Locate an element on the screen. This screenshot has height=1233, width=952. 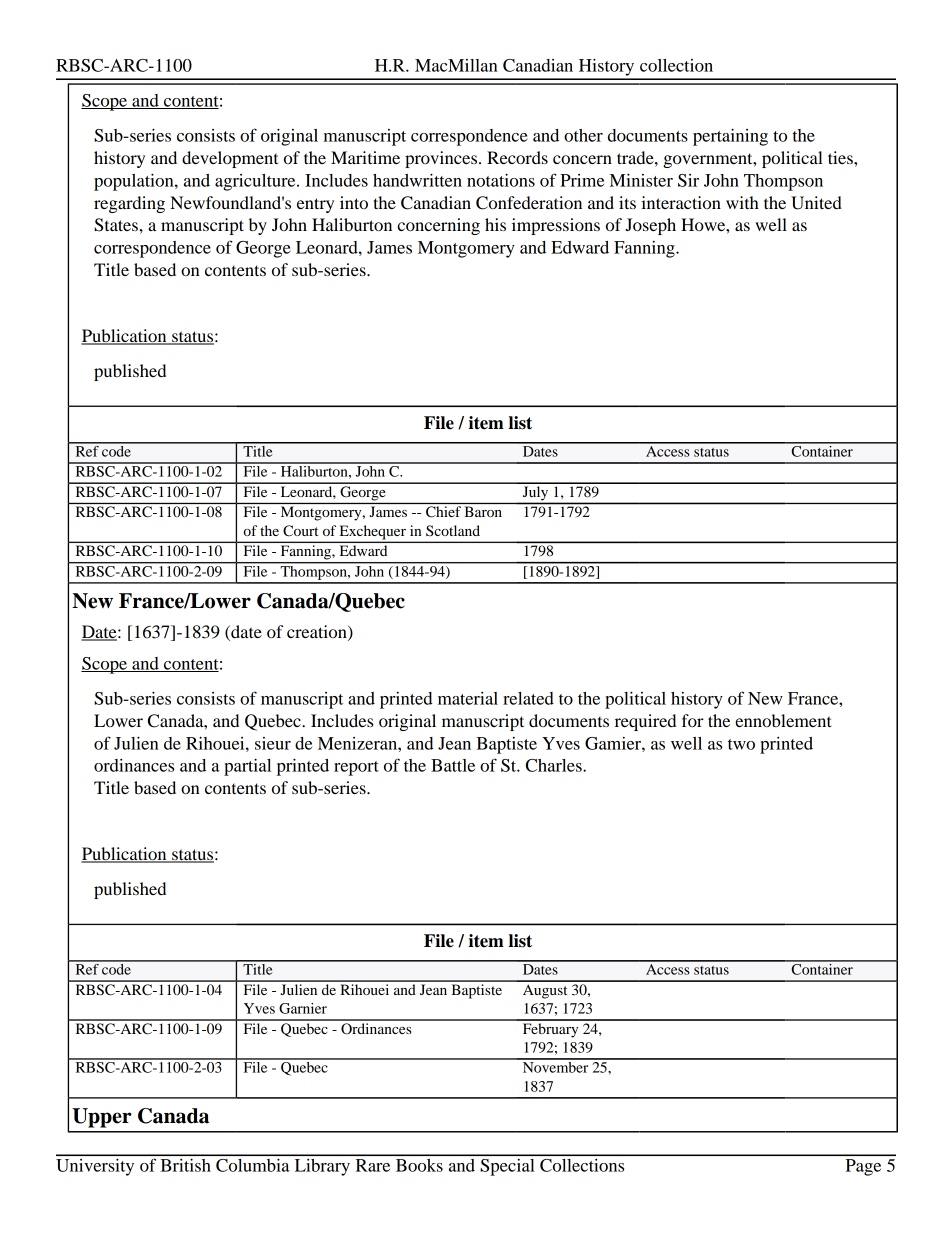
for is located at coordinates (693, 720).
